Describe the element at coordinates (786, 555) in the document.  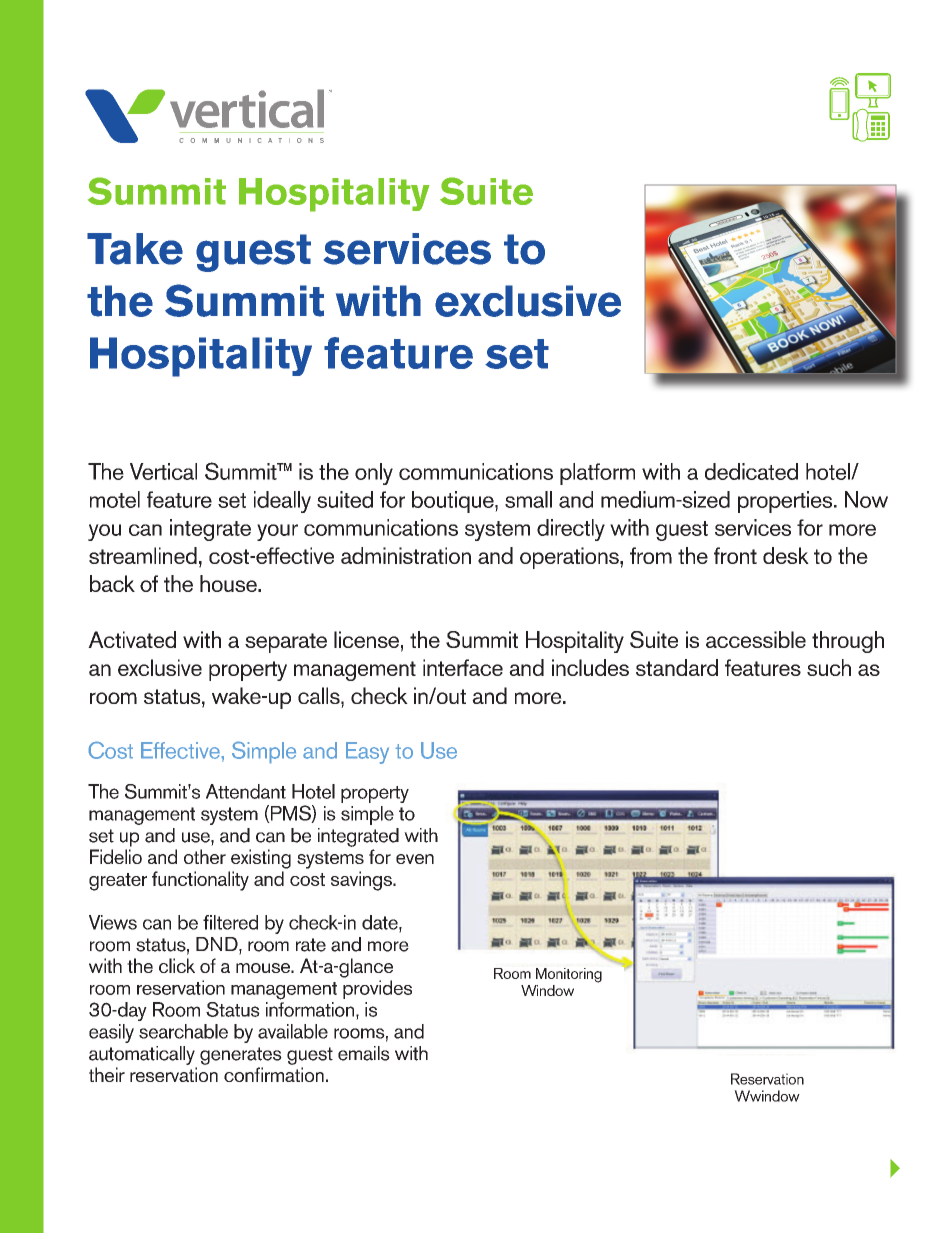
I see `desk` at that location.
